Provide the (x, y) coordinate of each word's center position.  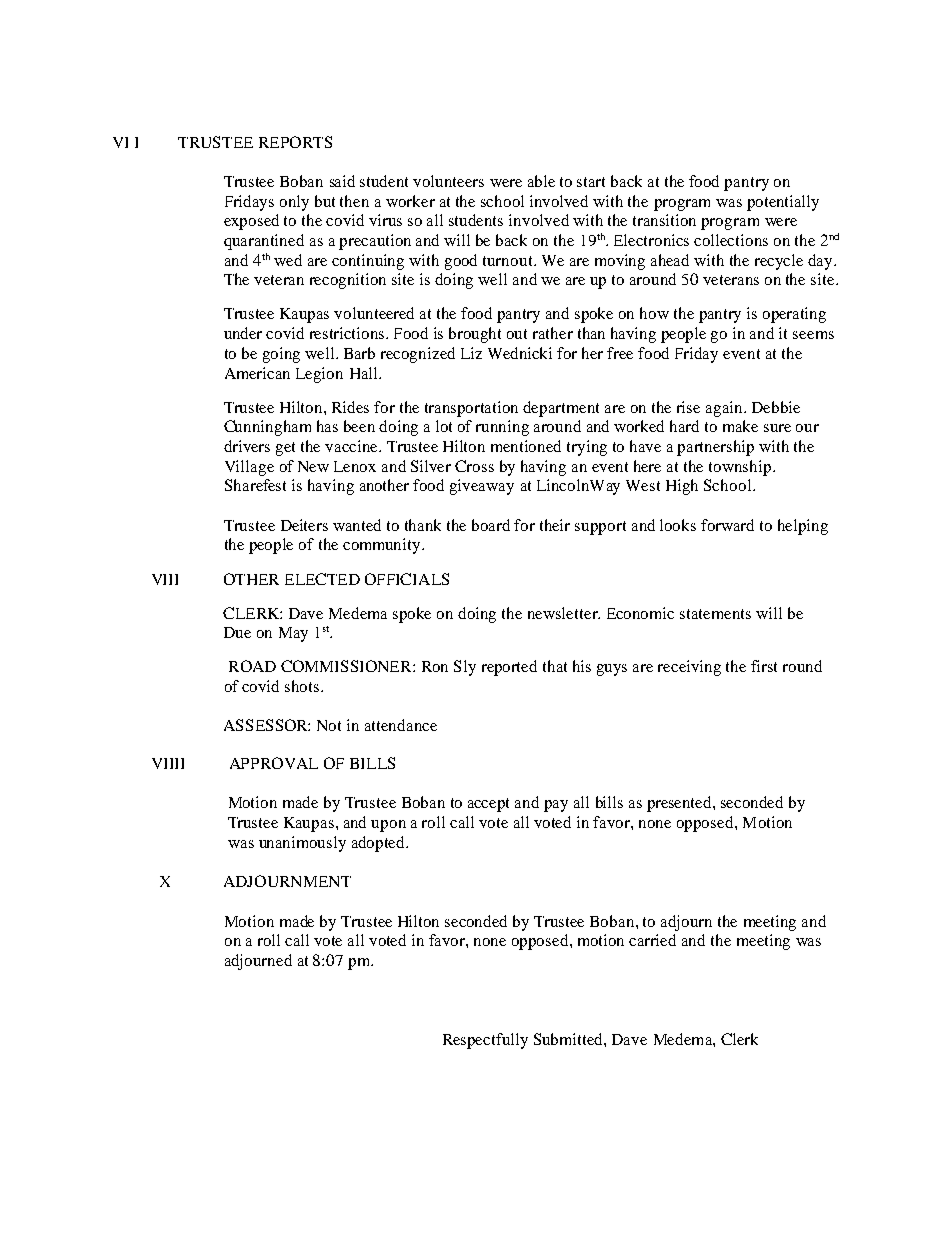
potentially (783, 203)
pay (556, 806)
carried (652, 940)
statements (715, 614)
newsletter (564, 613)
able (541, 181)
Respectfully (485, 1041)
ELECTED (322, 579)
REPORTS (295, 142)
